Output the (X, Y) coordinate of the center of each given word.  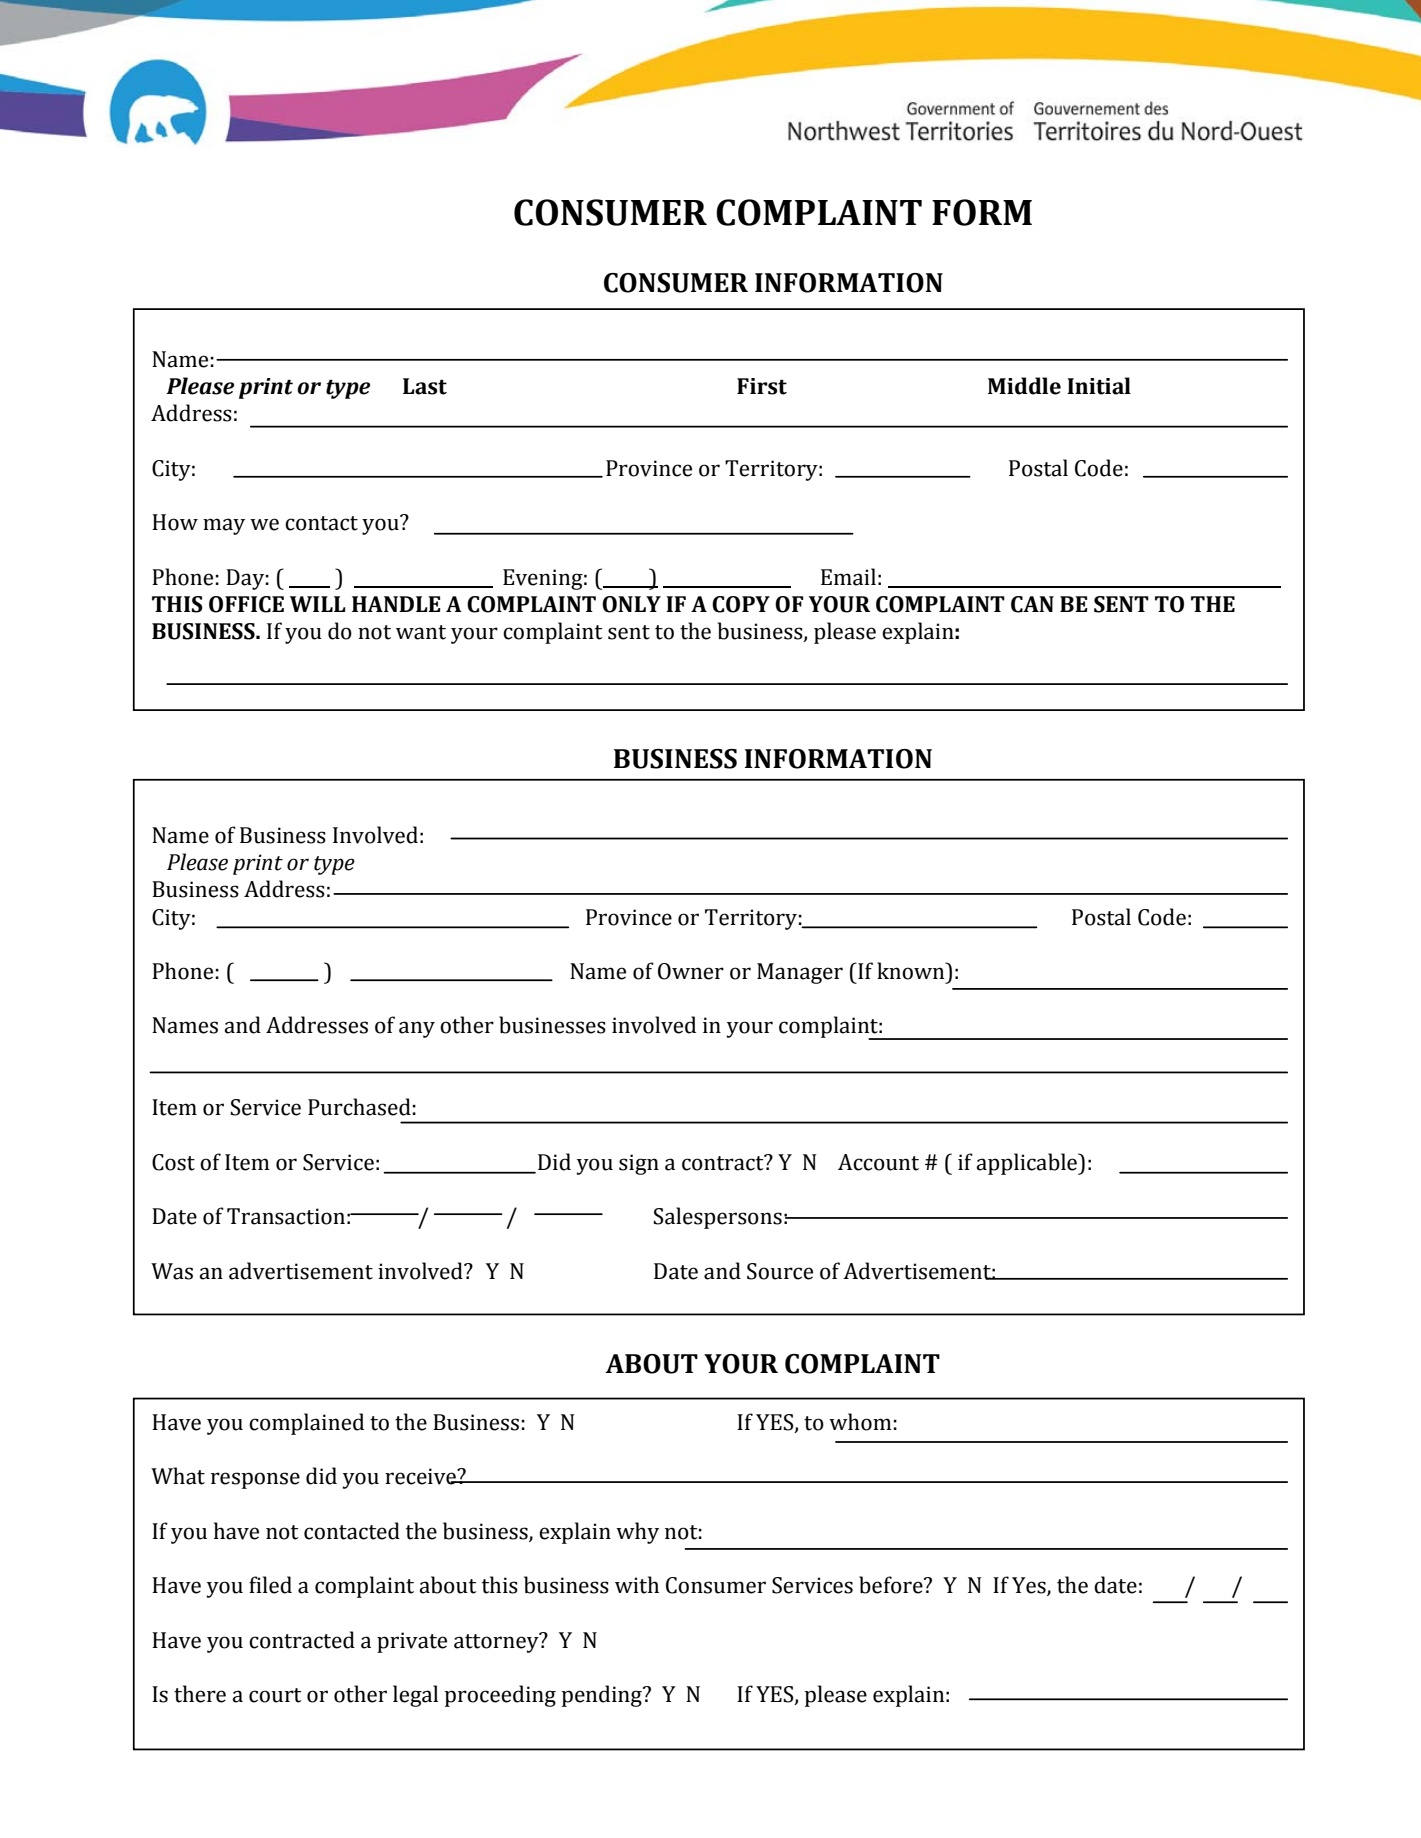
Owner (691, 971)
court (275, 1695)
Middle (1024, 386)
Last (425, 386)
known (912, 971)
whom (860, 1422)
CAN (1032, 604)
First (762, 386)
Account (878, 1162)
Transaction (286, 1216)
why (637, 1533)
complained (306, 1424)
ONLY (631, 604)
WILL (318, 604)
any (417, 1029)
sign (639, 1164)
